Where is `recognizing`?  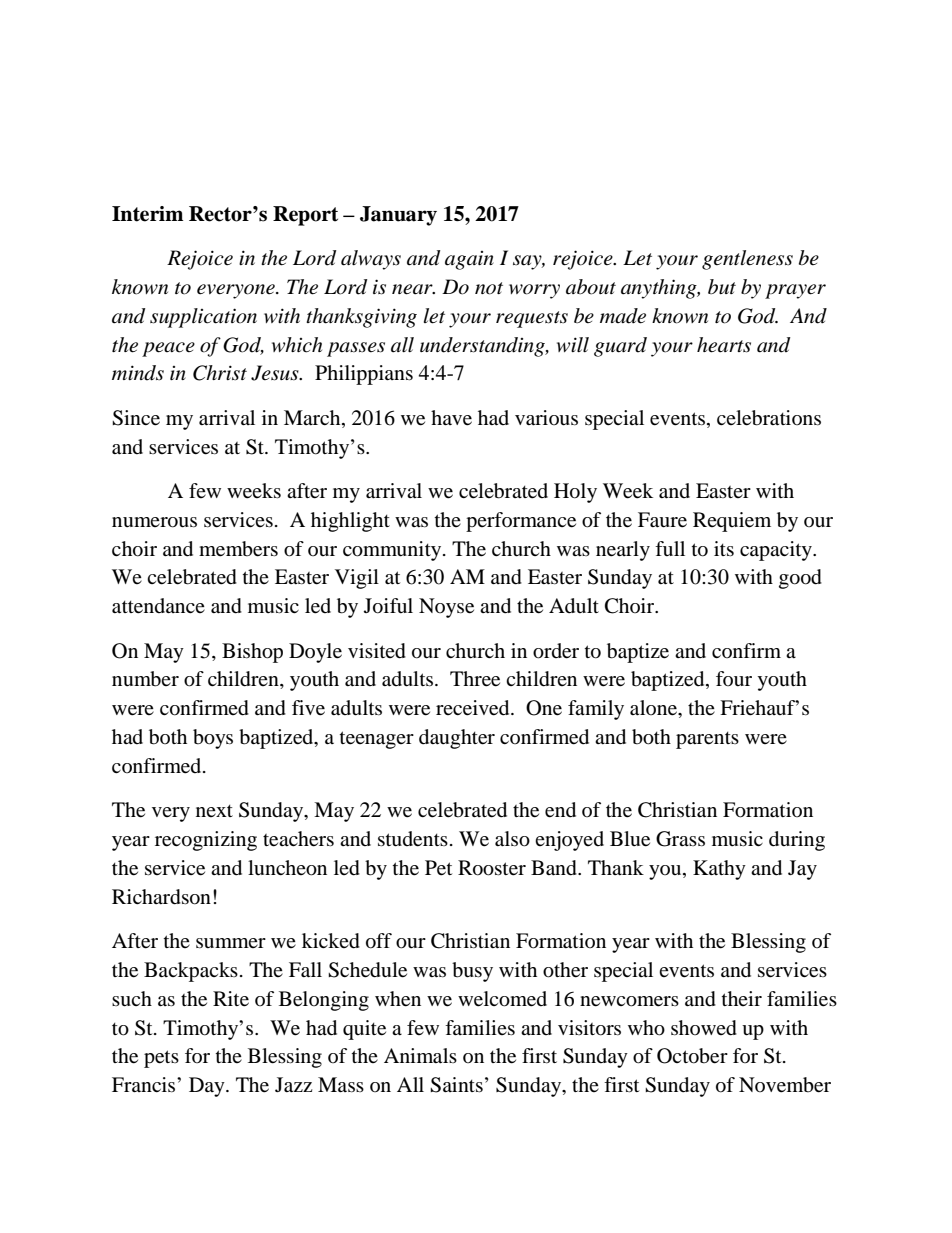 recognizing is located at coordinates (206, 841).
